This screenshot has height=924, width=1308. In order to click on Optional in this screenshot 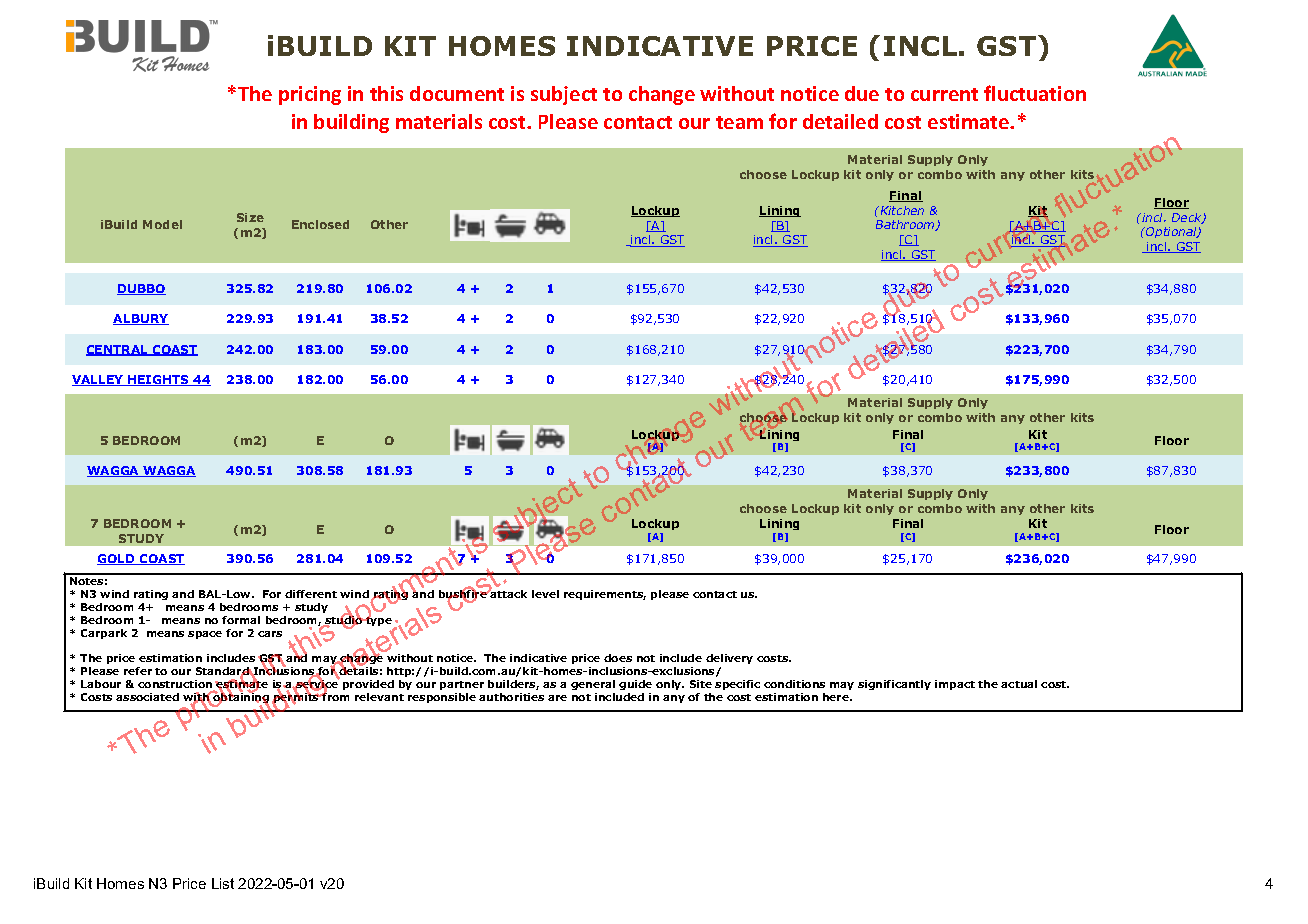, I will do `click(1171, 232)`.
